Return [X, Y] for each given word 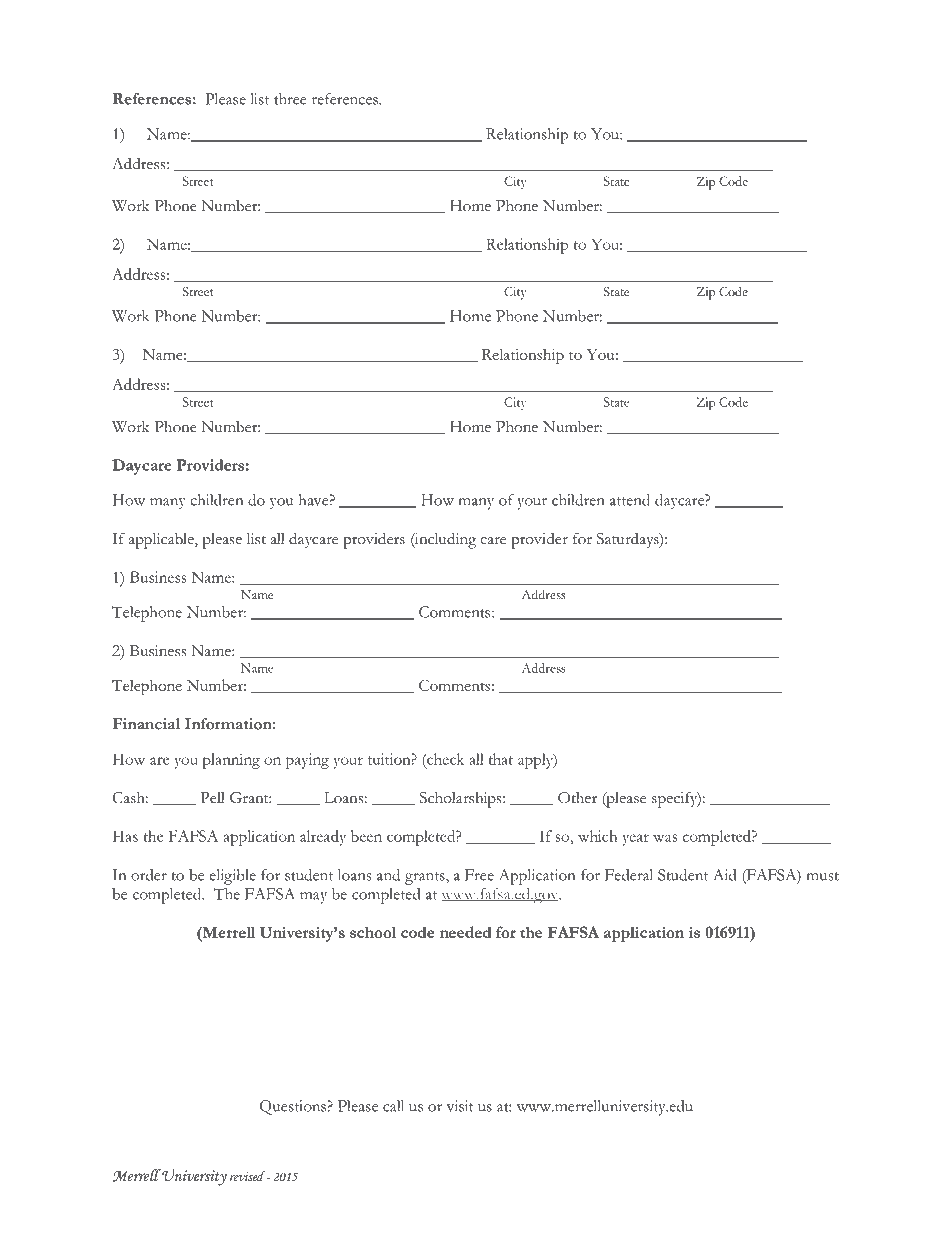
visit [460, 1106]
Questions [294, 1107]
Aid [724, 875]
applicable [162, 541]
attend [630, 500]
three [290, 99]
